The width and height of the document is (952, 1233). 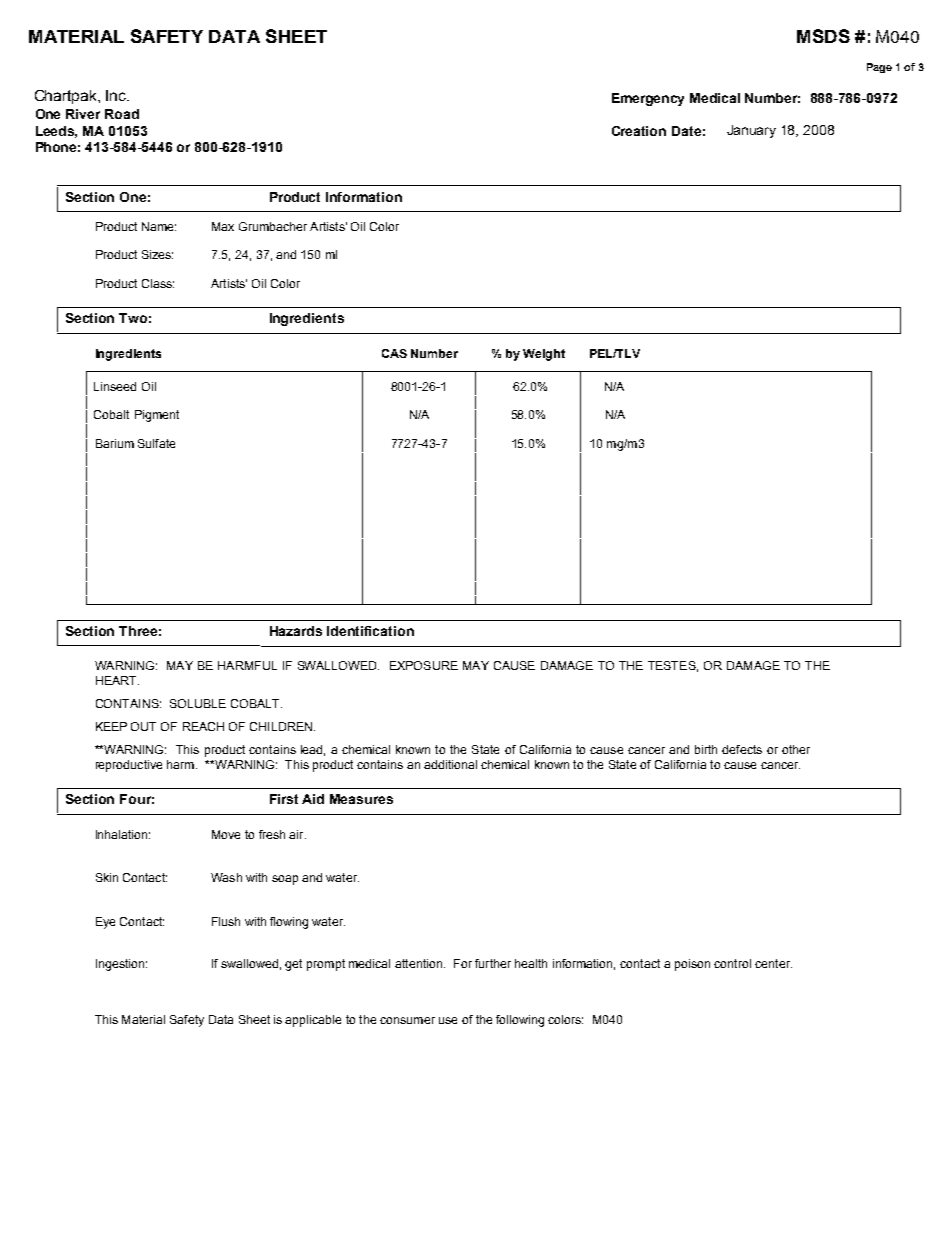 What do you see at coordinates (648, 99) in the document?
I see `Emergency` at bounding box center [648, 99].
